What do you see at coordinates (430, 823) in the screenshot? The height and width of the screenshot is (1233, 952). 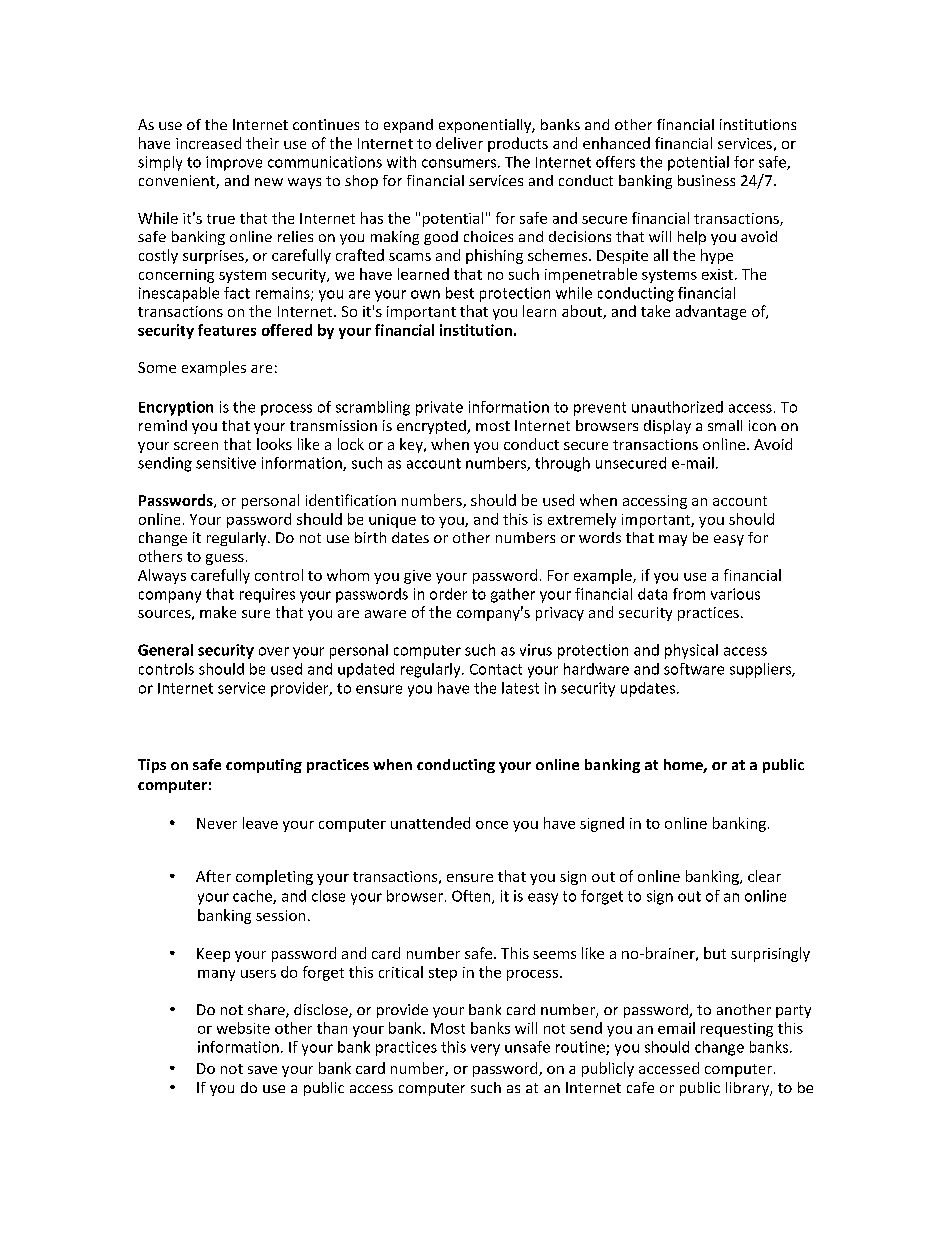 I see `unattended` at bounding box center [430, 823].
